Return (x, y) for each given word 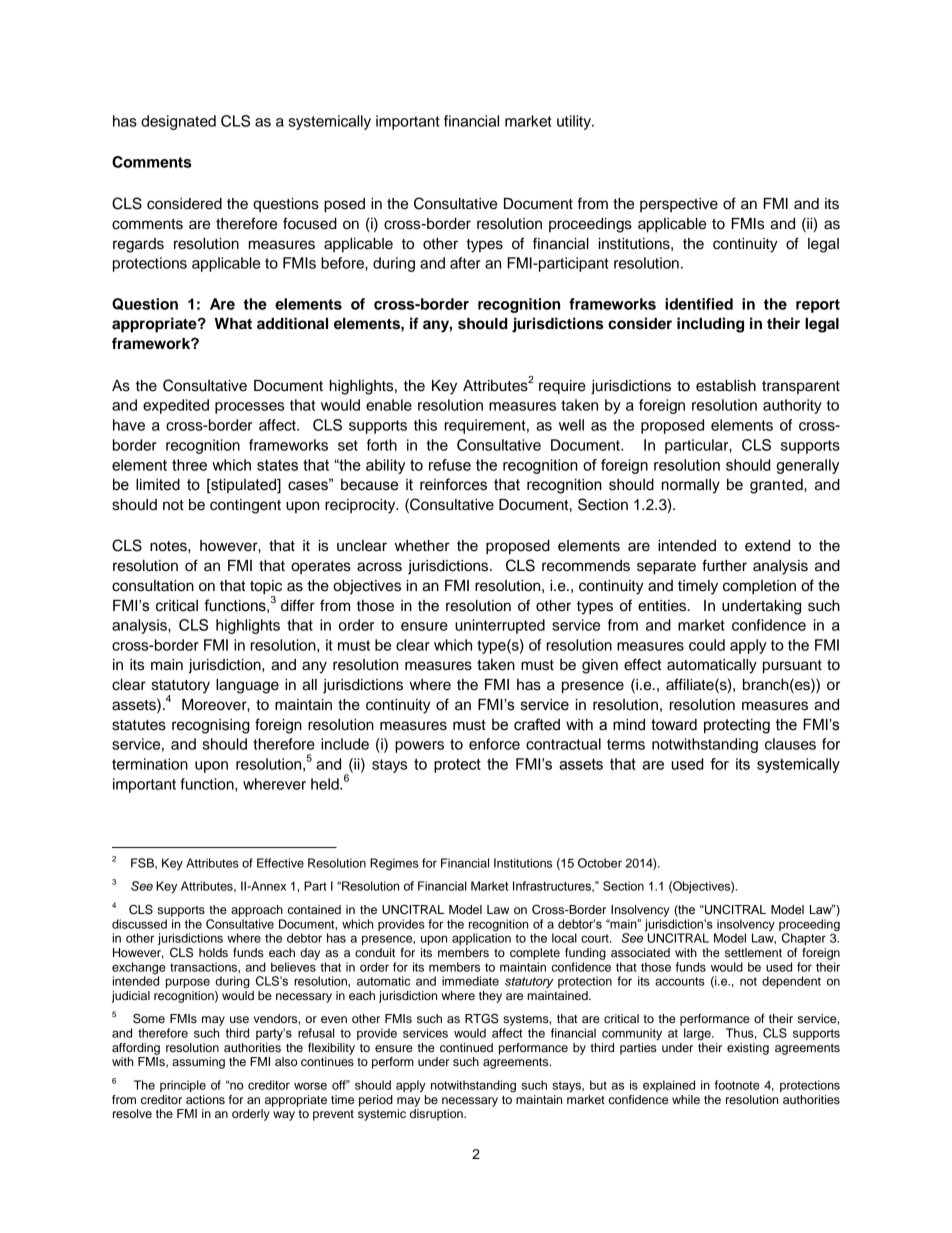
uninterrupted (500, 626)
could (707, 645)
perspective (679, 205)
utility (575, 122)
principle (183, 1086)
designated (178, 122)
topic (266, 587)
